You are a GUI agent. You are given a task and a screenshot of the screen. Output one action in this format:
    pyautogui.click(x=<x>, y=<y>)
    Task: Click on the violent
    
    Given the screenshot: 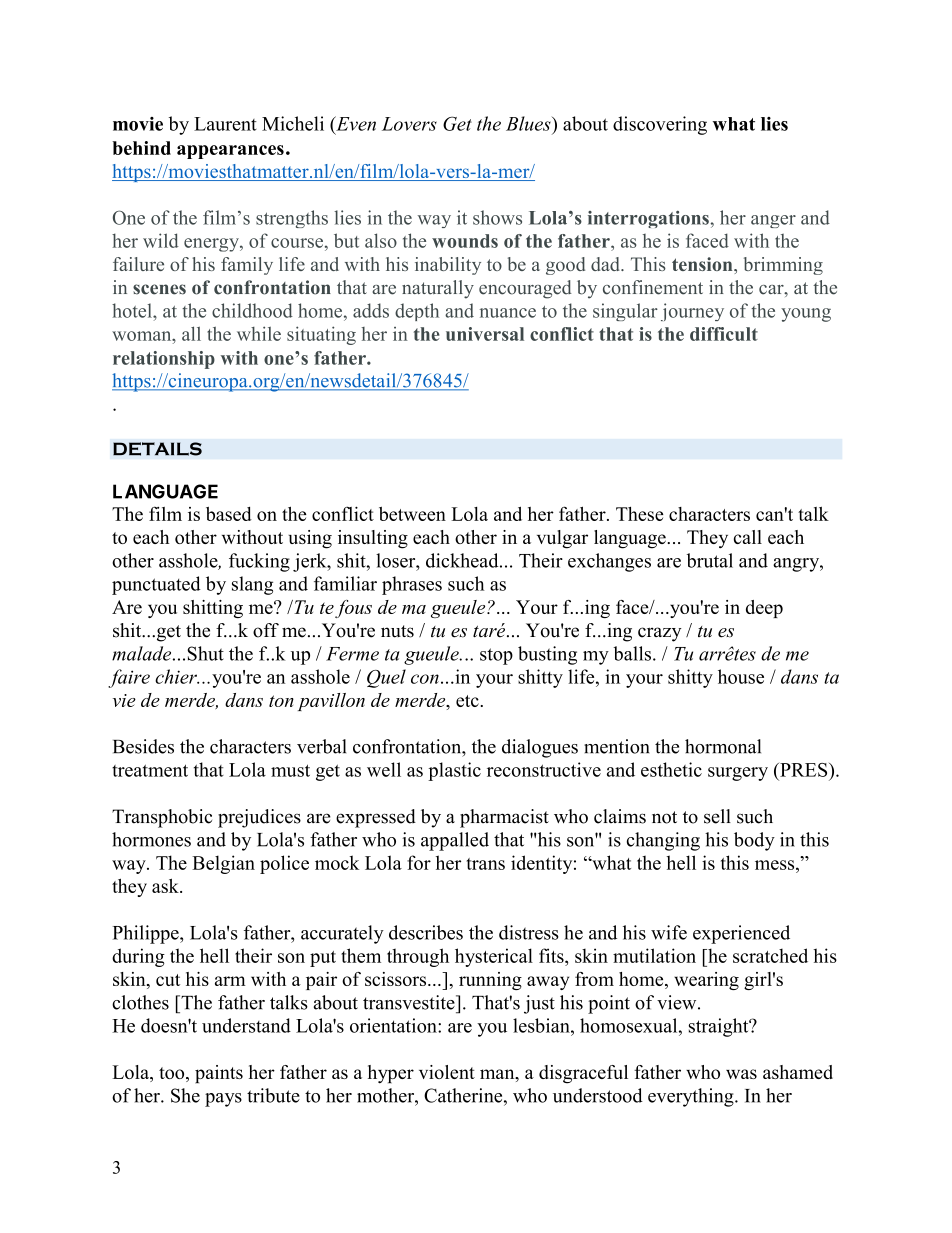 What is the action you would take?
    pyautogui.click(x=447, y=1072)
